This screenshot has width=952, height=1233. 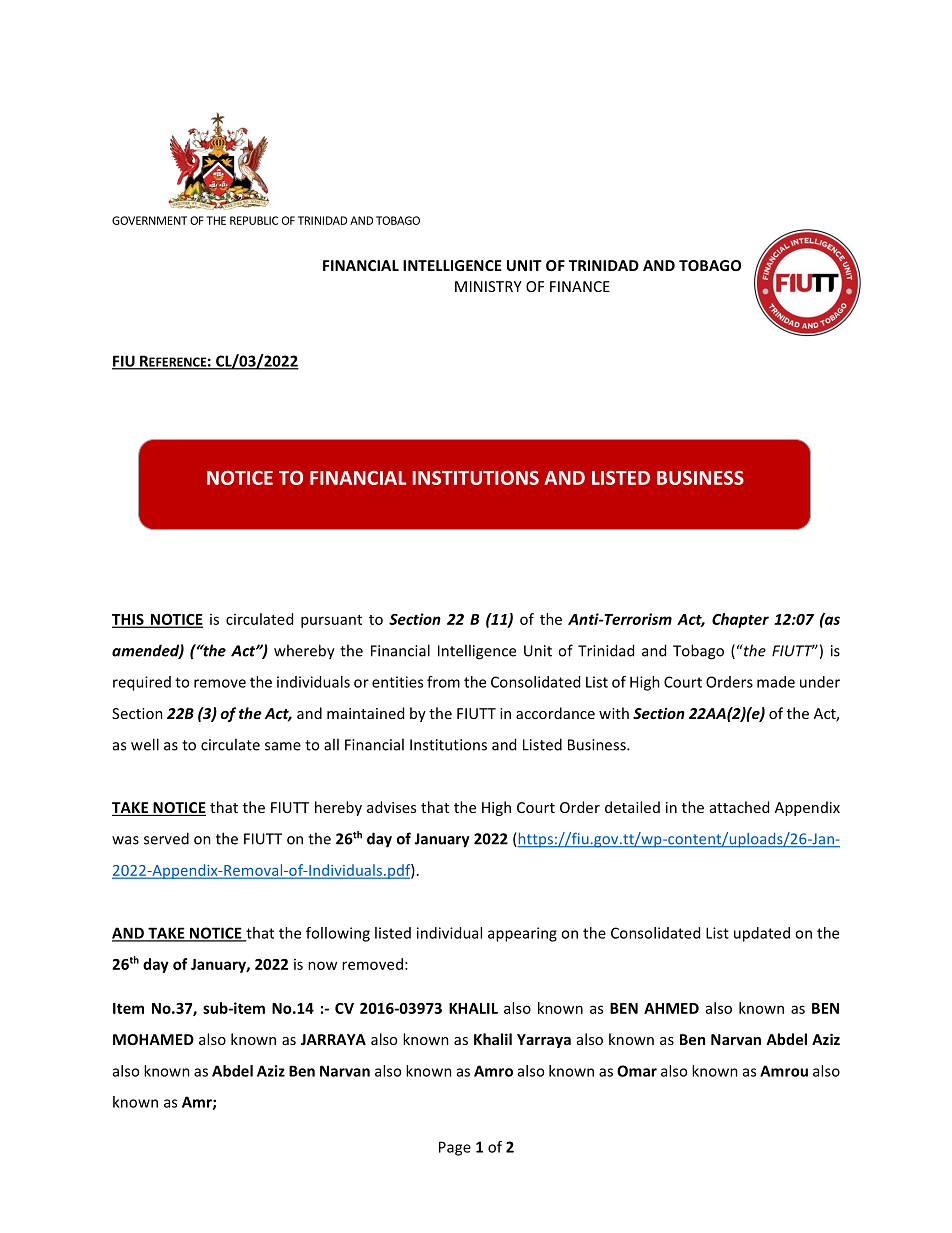 I want to click on attached, so click(x=739, y=807).
